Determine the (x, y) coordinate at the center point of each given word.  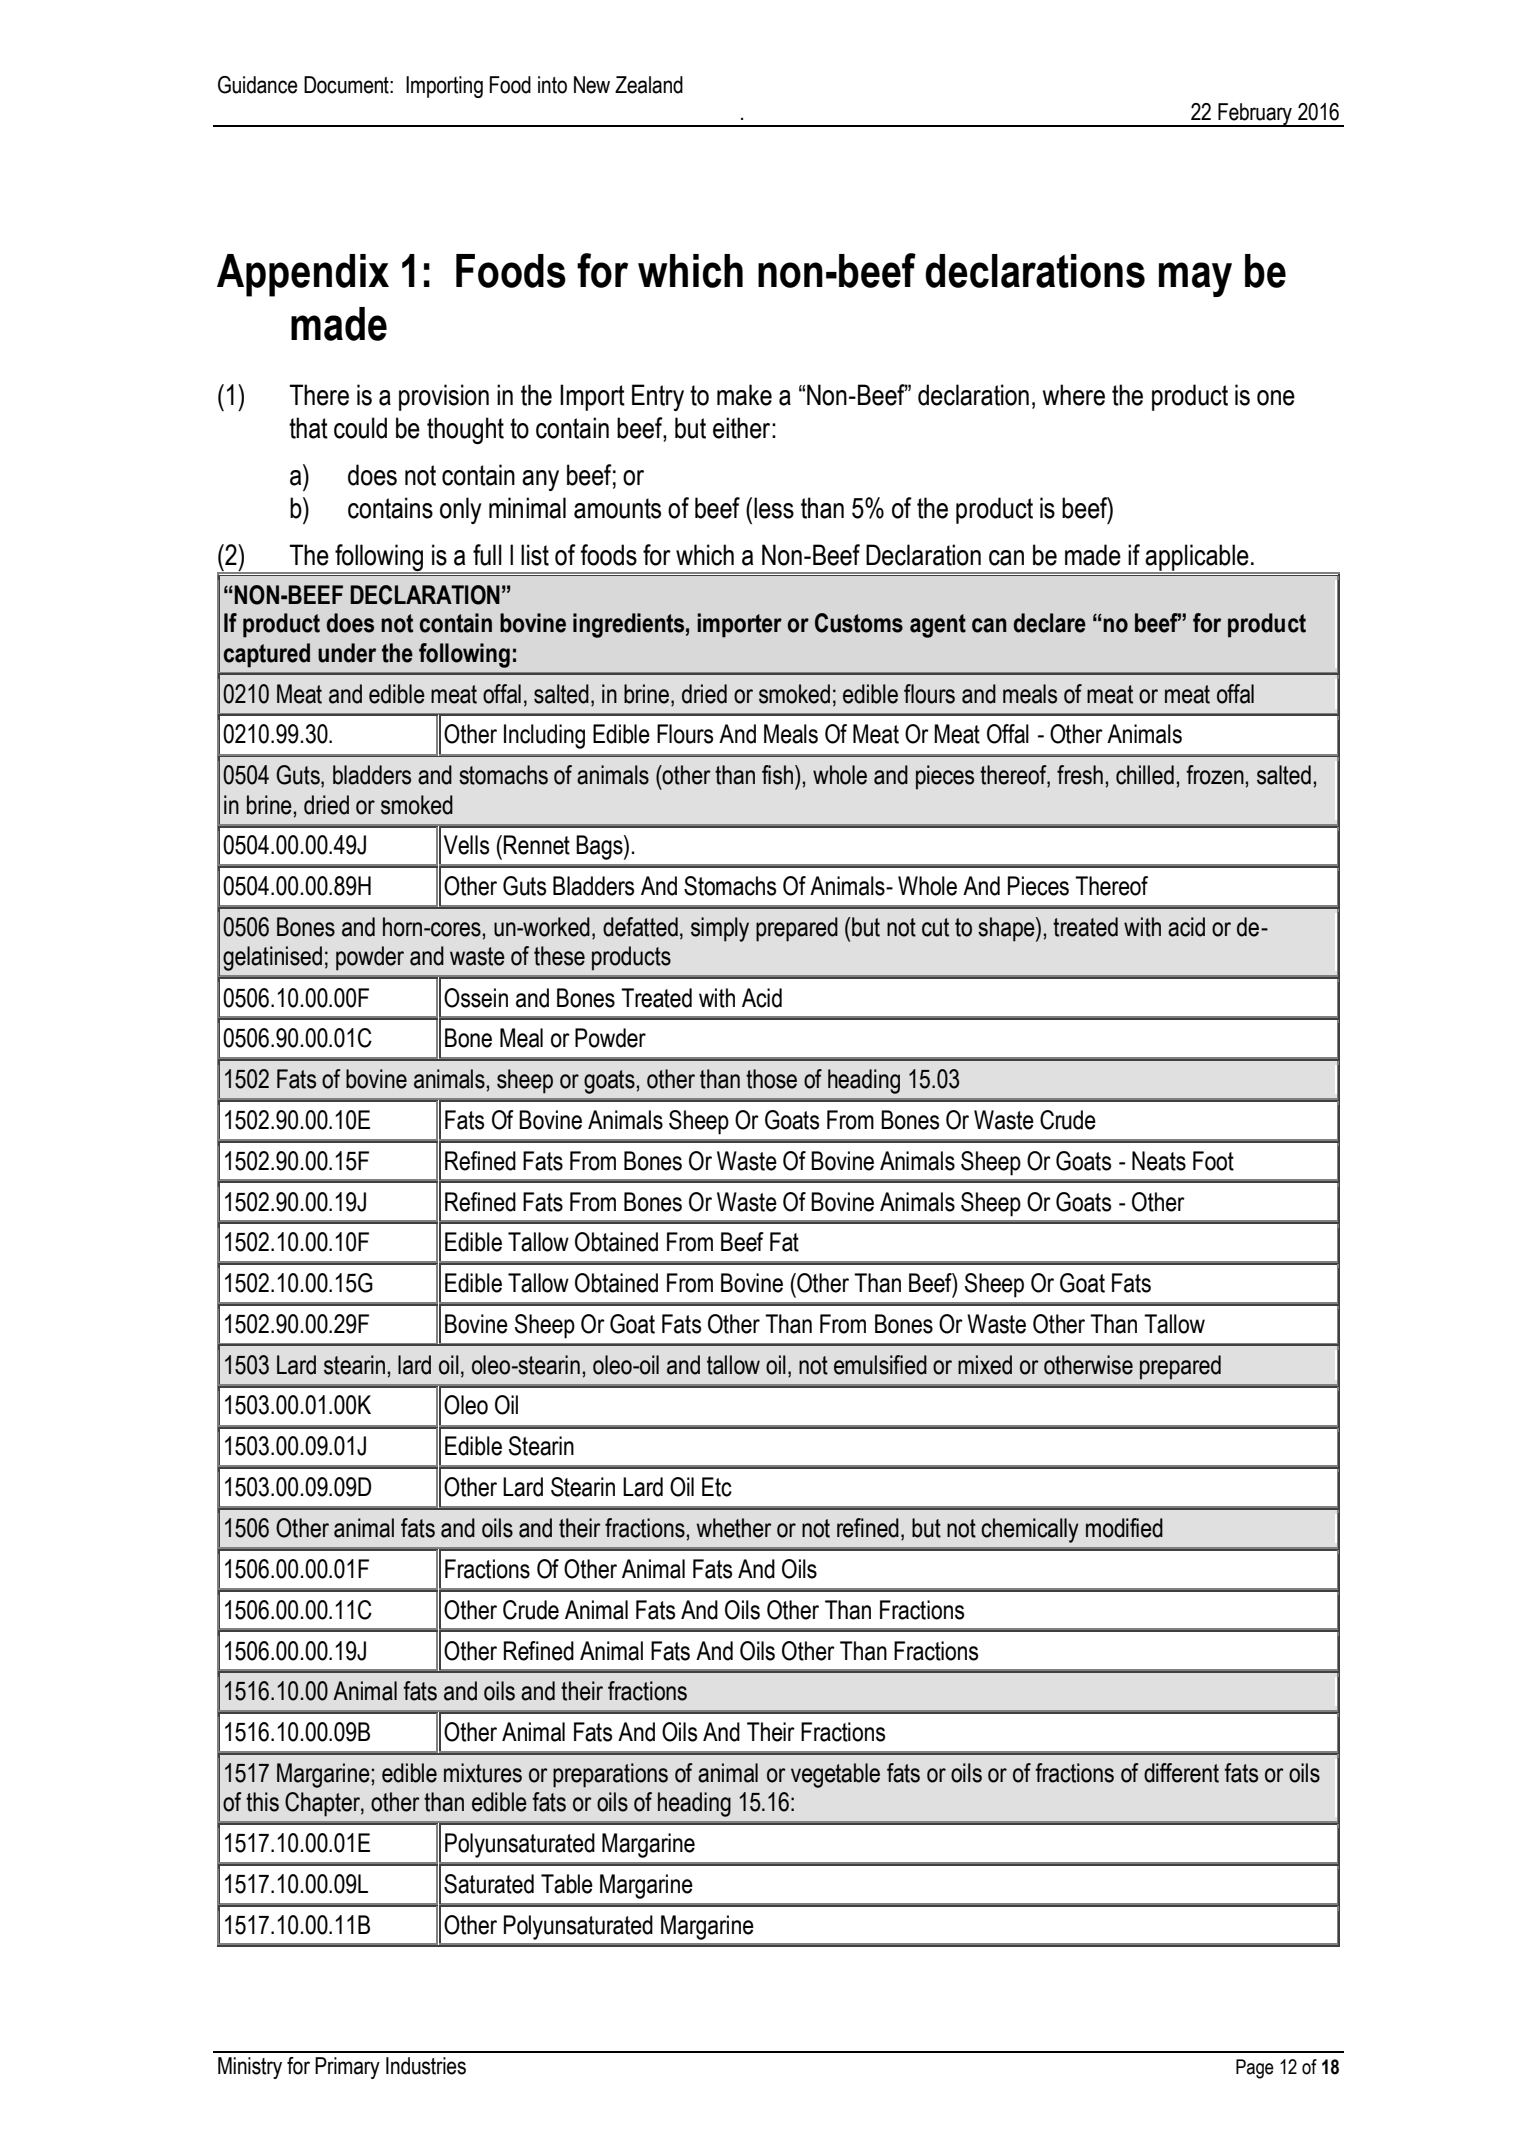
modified (1124, 1528)
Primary (347, 2068)
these (559, 956)
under (347, 653)
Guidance (258, 85)
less (774, 508)
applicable (1197, 558)
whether (734, 1528)
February (1255, 115)
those (771, 1079)
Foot (1213, 1161)
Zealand (649, 85)
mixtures (483, 1773)
